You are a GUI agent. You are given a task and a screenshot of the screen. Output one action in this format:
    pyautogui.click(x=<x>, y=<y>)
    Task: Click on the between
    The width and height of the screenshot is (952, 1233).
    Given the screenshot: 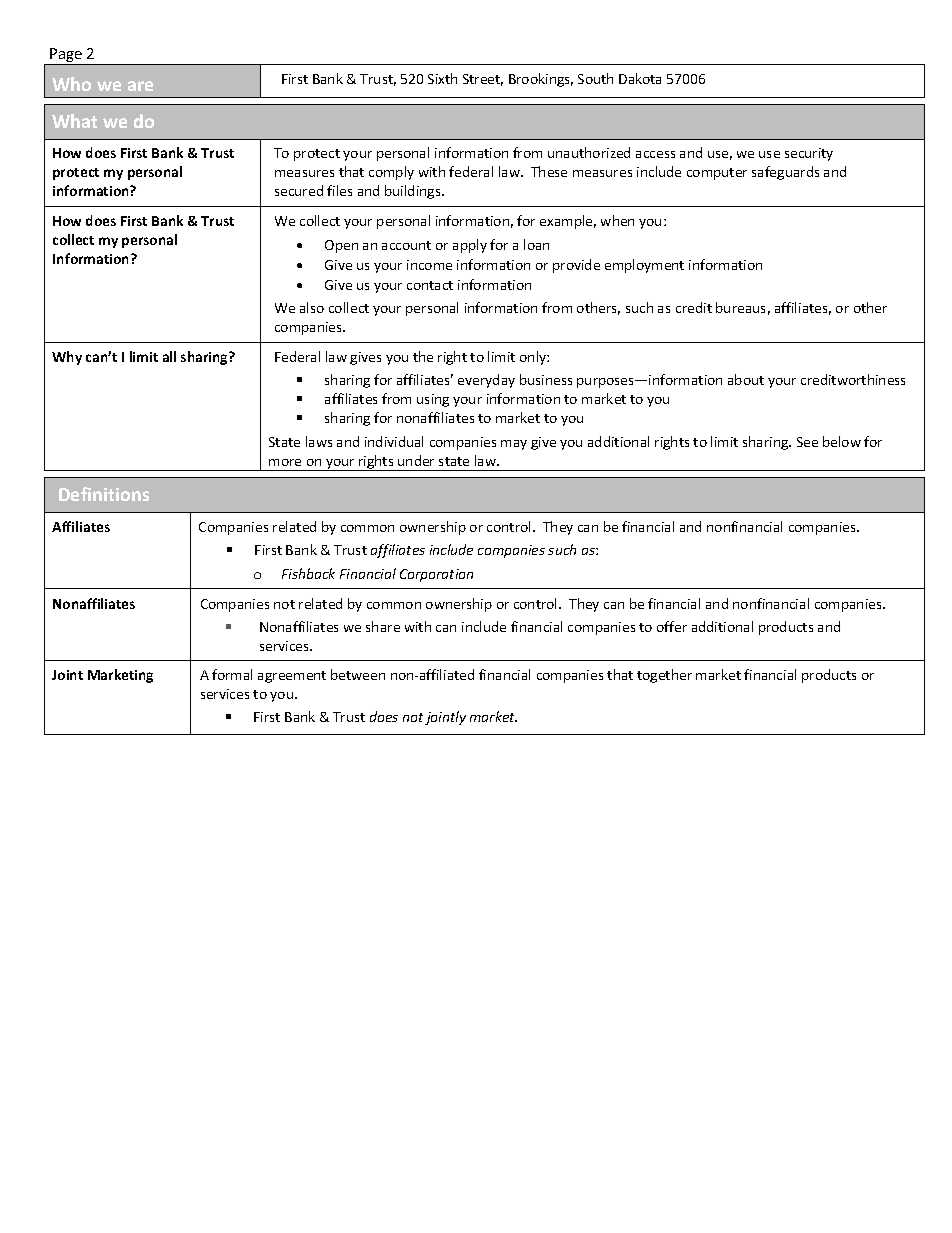 What is the action you would take?
    pyautogui.click(x=358, y=674)
